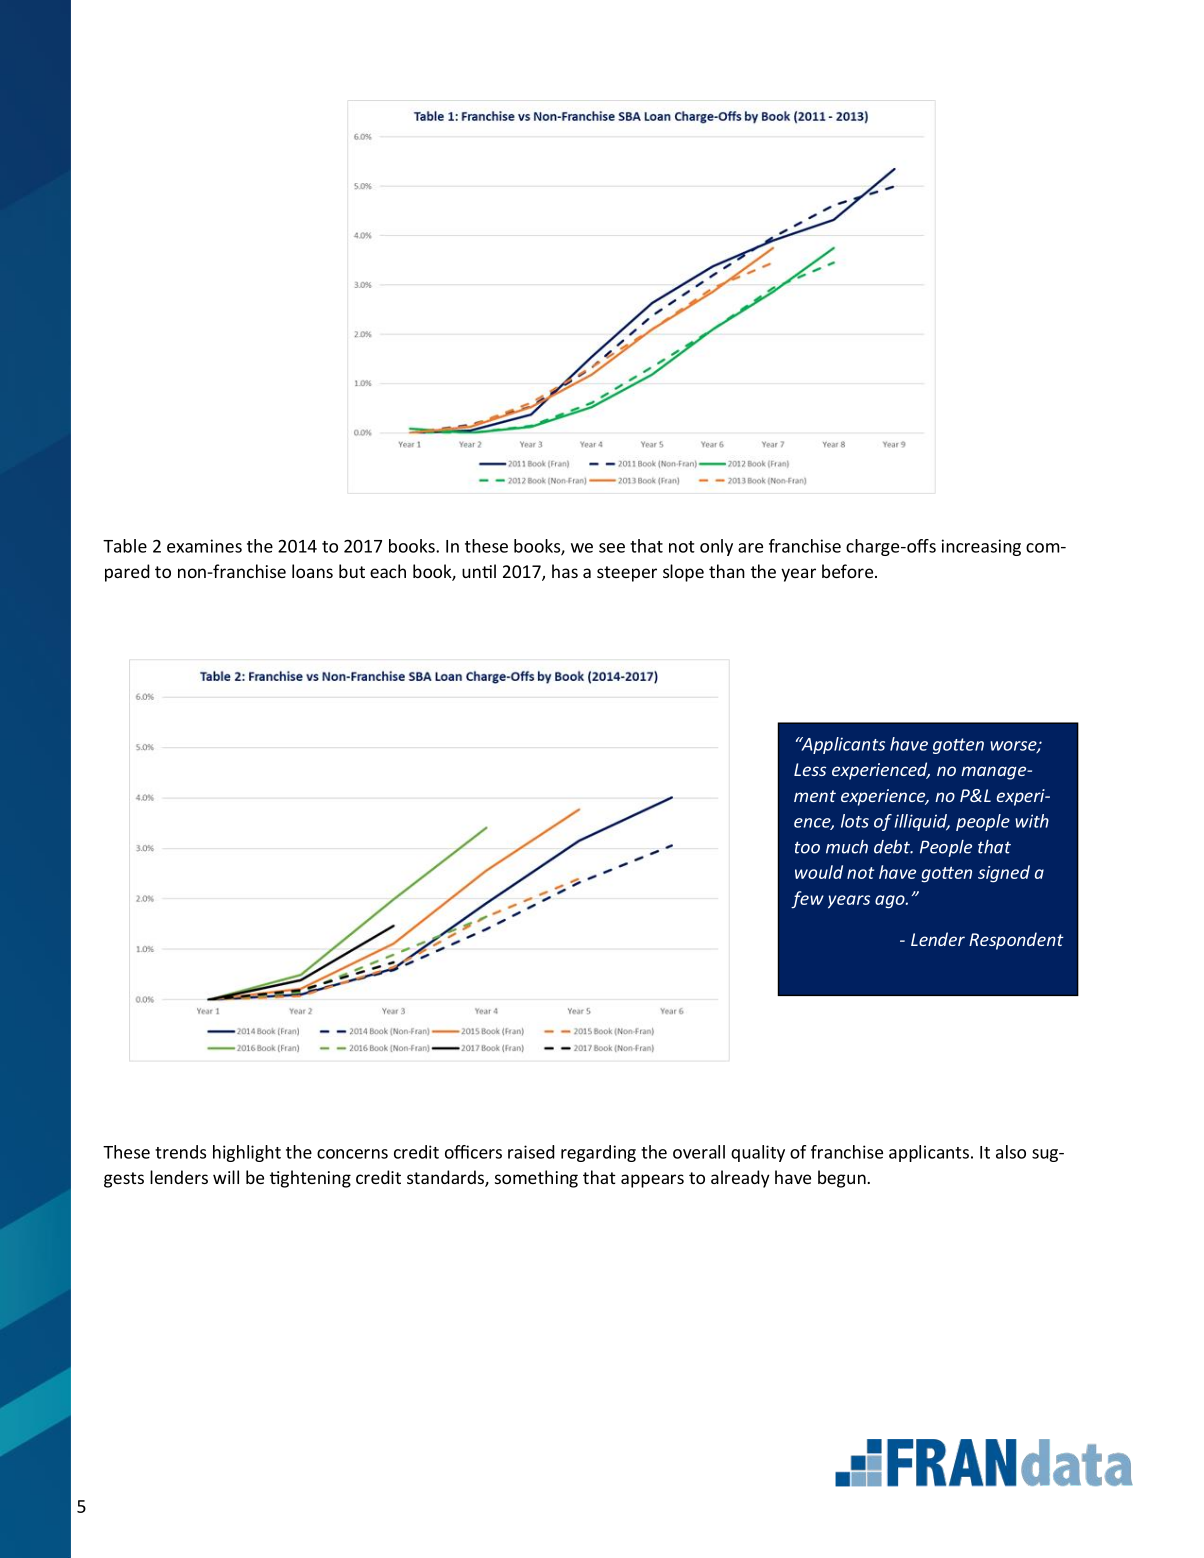 Image resolution: width=1204 pixels, height=1558 pixels. What do you see at coordinates (807, 847) in the screenshot?
I see `too` at bounding box center [807, 847].
